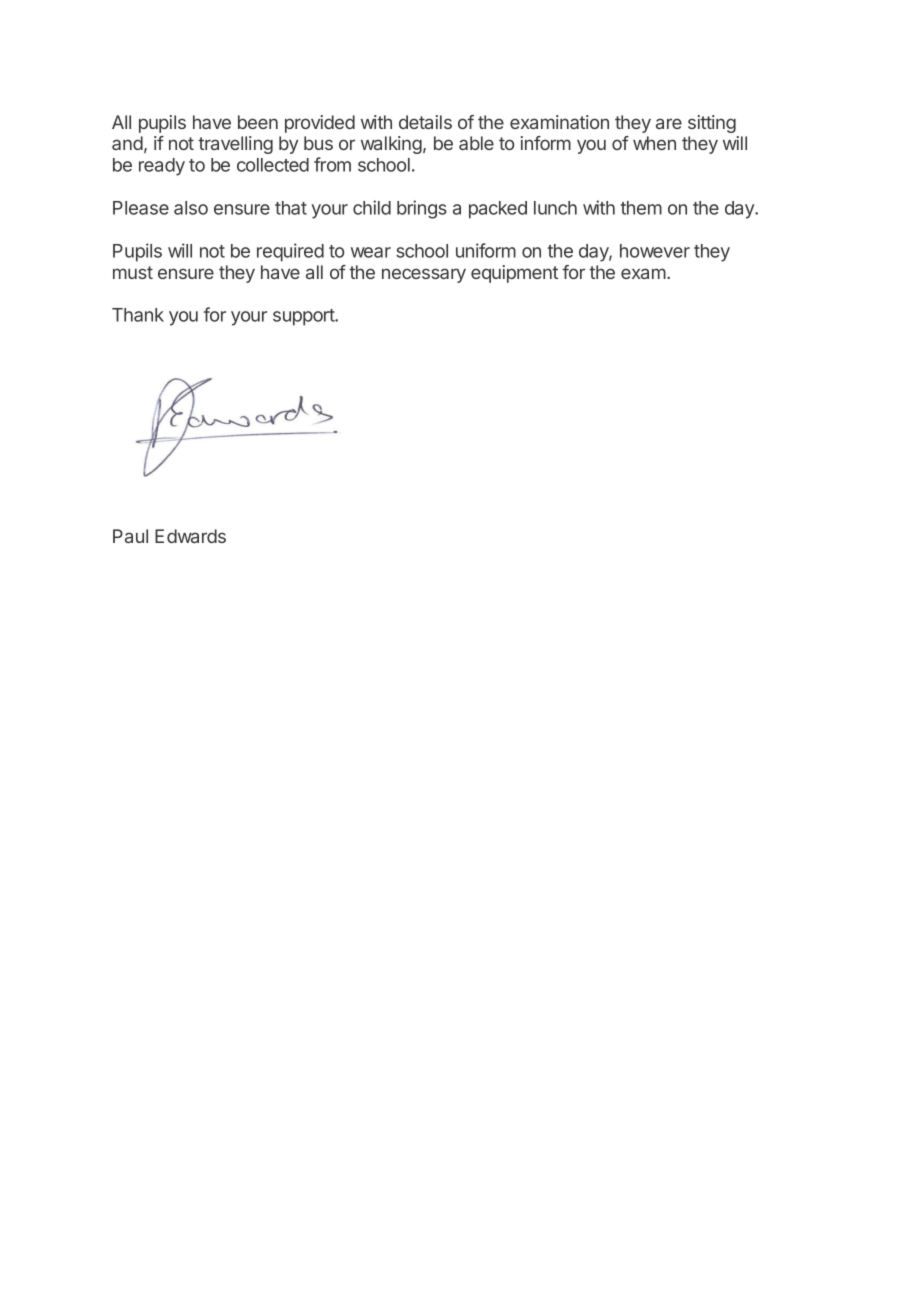  I want to click on Edwards, so click(190, 536).
